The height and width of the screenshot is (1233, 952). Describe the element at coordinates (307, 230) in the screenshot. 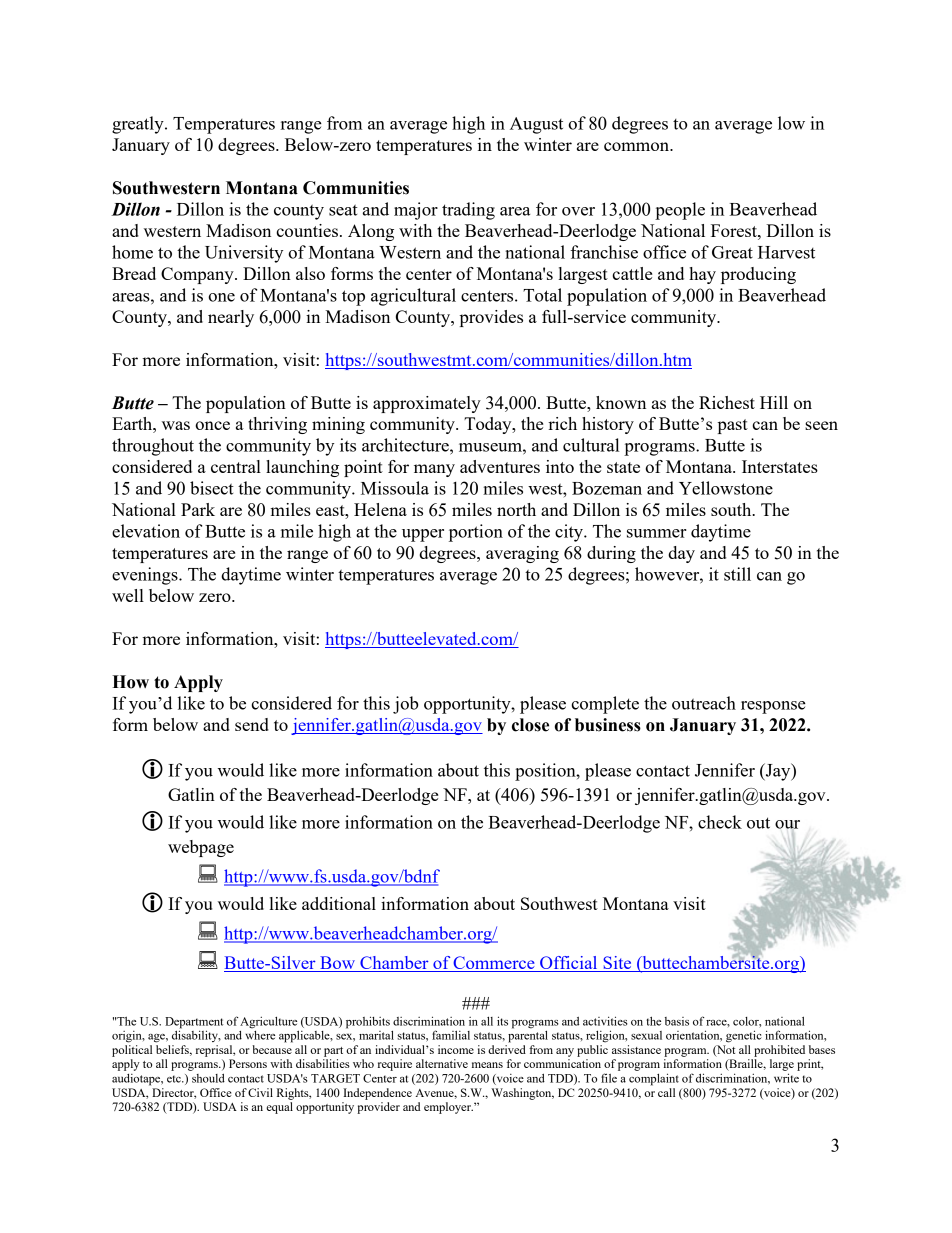

I see `counties` at that location.
